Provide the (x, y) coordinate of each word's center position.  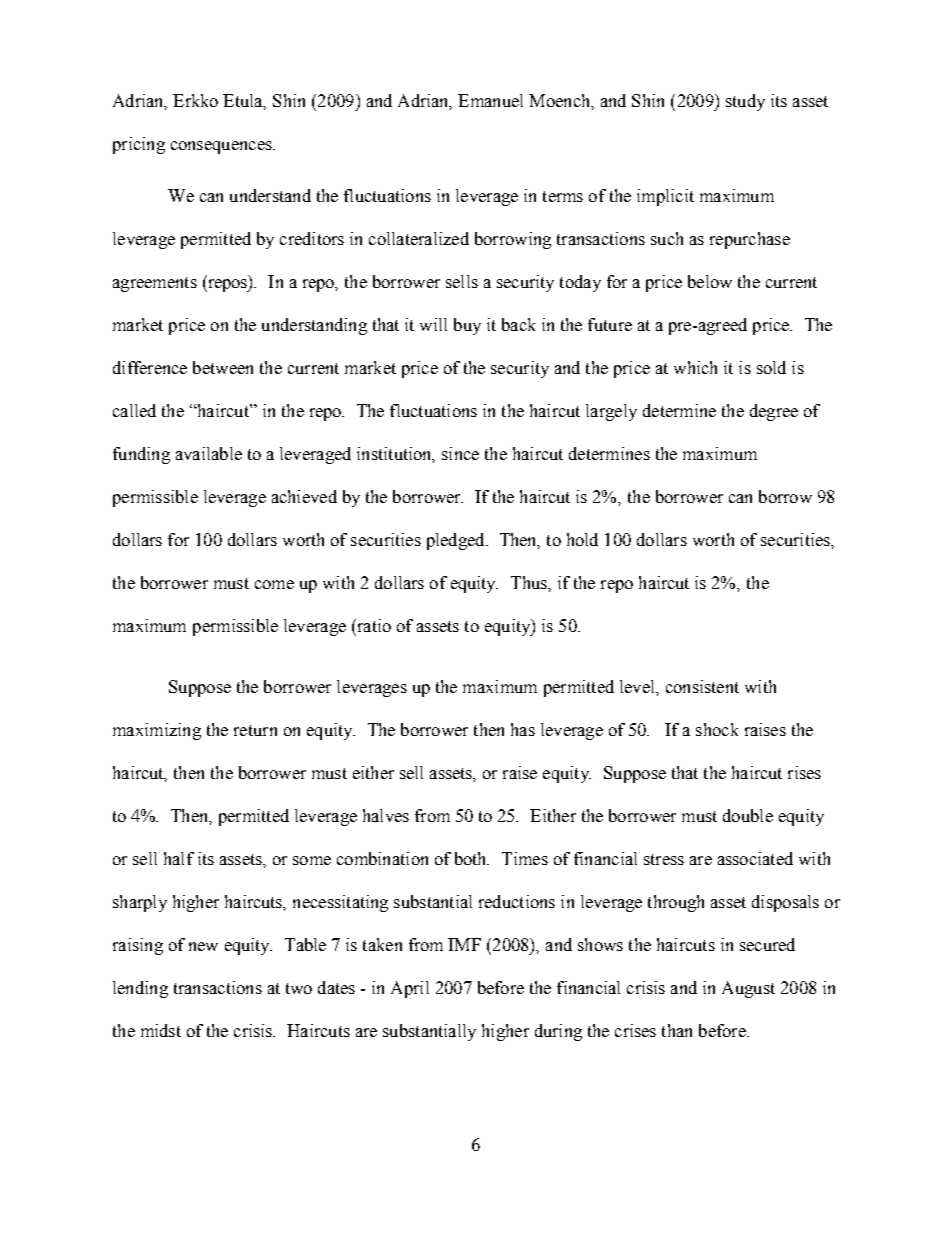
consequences (222, 147)
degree (774, 412)
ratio (373, 625)
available (209, 453)
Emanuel (490, 100)
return (255, 730)
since (460, 453)
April (410, 989)
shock (717, 729)
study (745, 102)
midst (161, 1030)
